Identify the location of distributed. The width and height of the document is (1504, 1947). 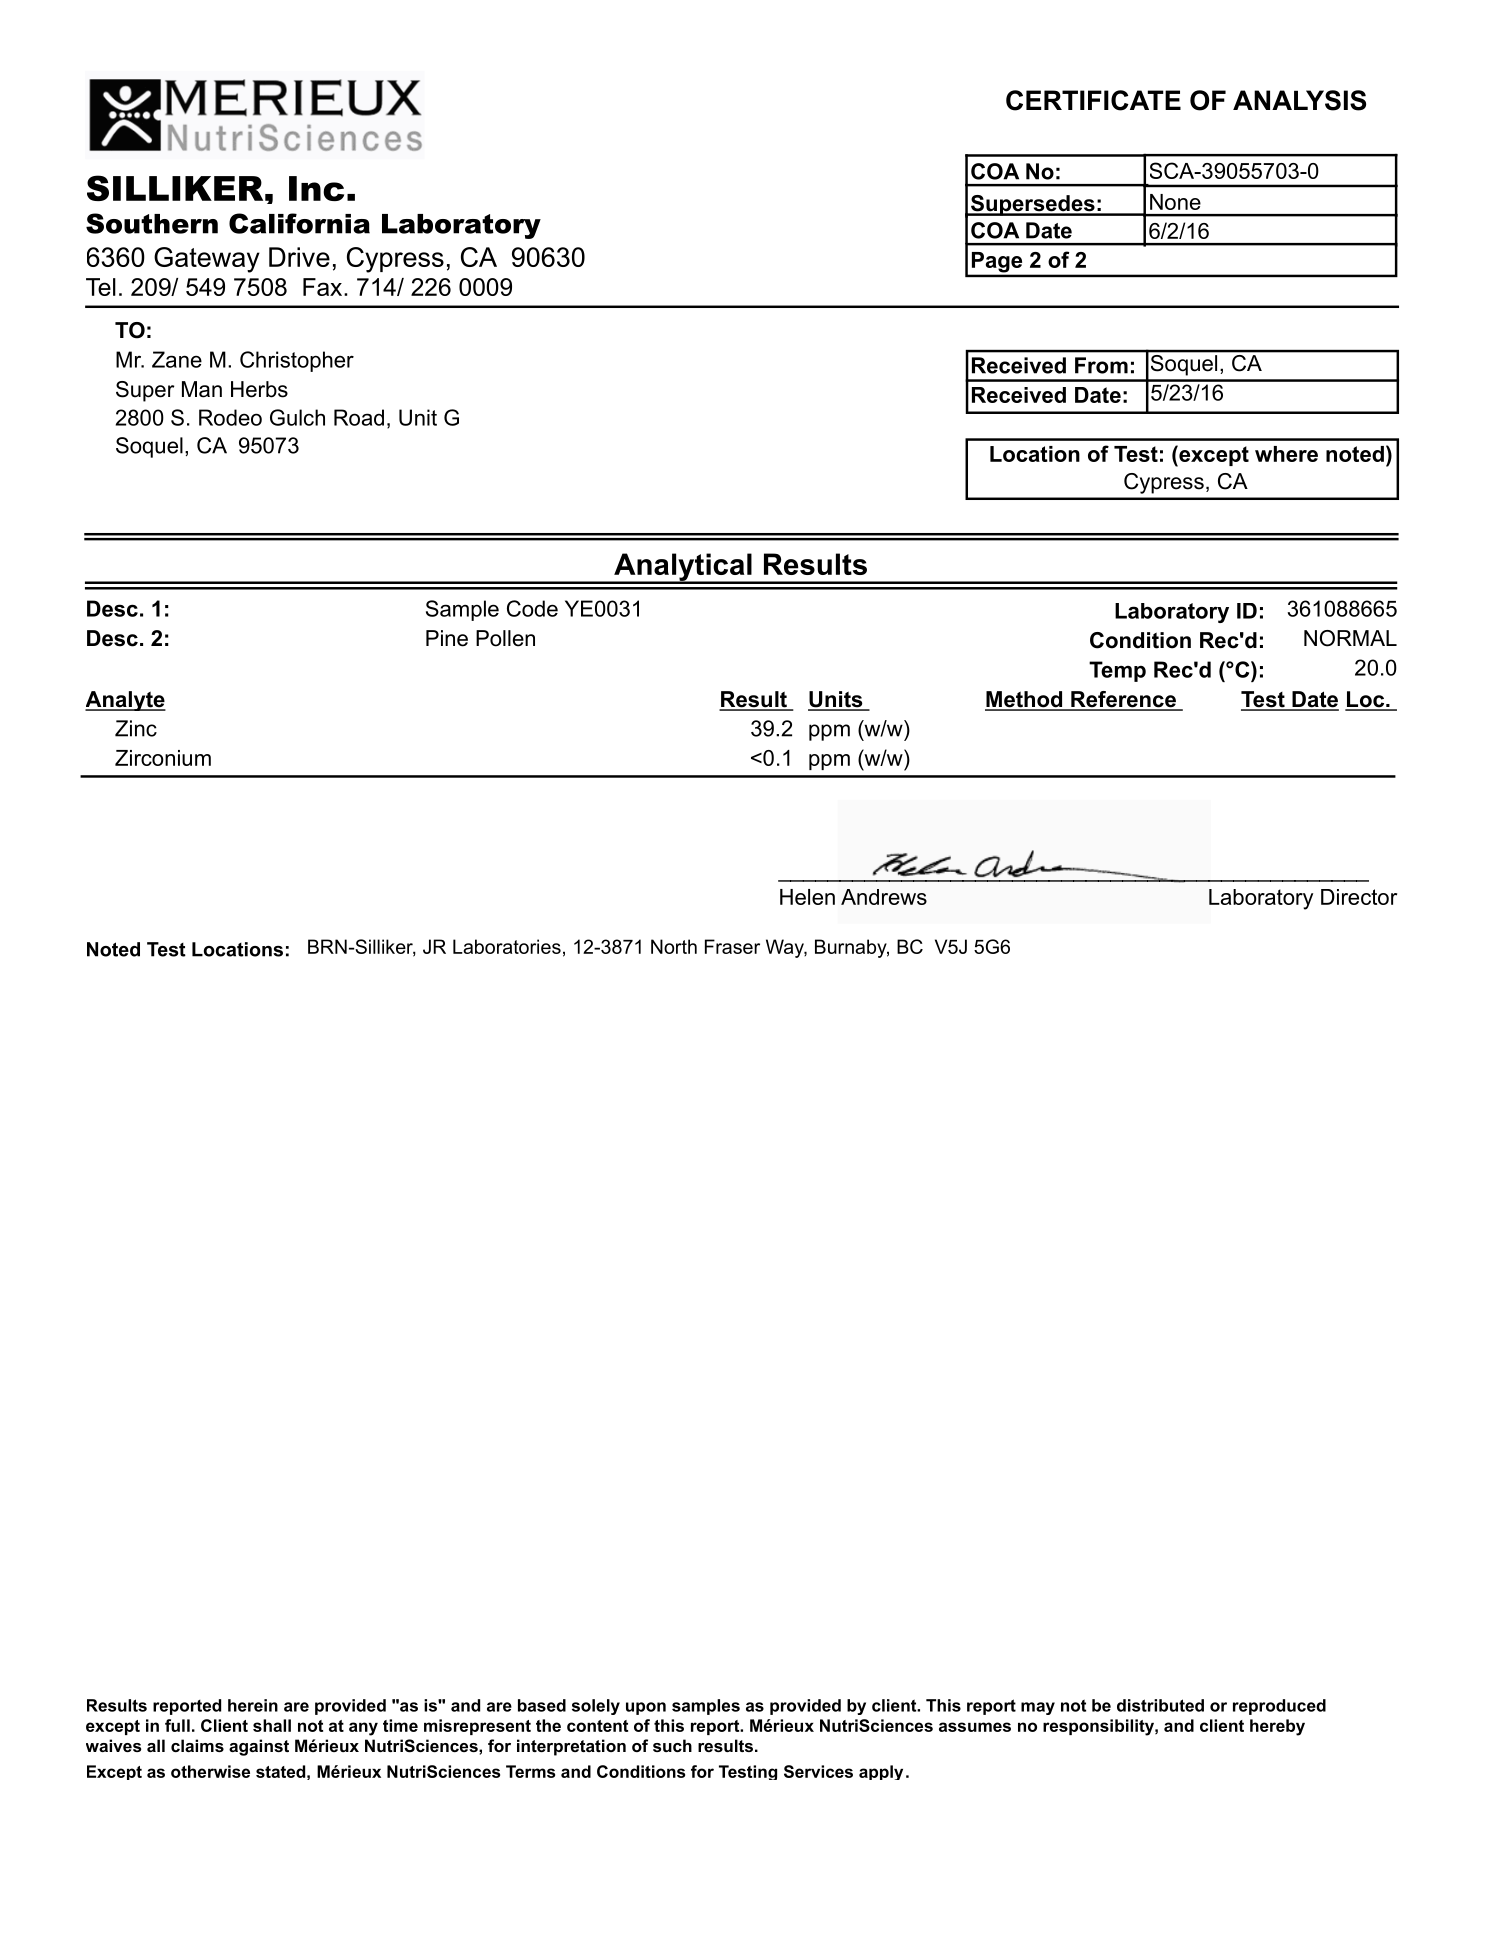
(1160, 1705).
